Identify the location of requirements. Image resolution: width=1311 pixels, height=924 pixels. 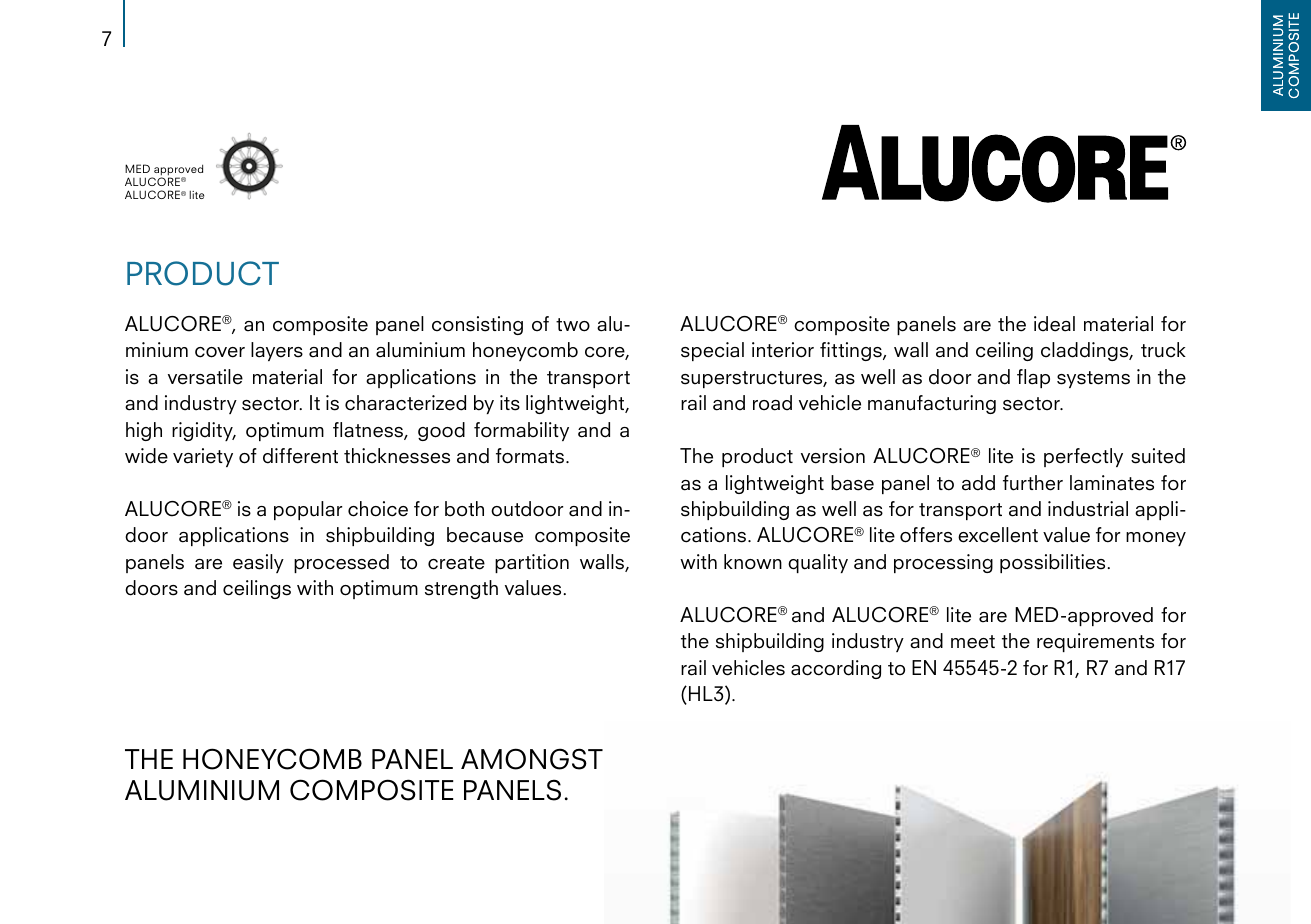
(1095, 642).
